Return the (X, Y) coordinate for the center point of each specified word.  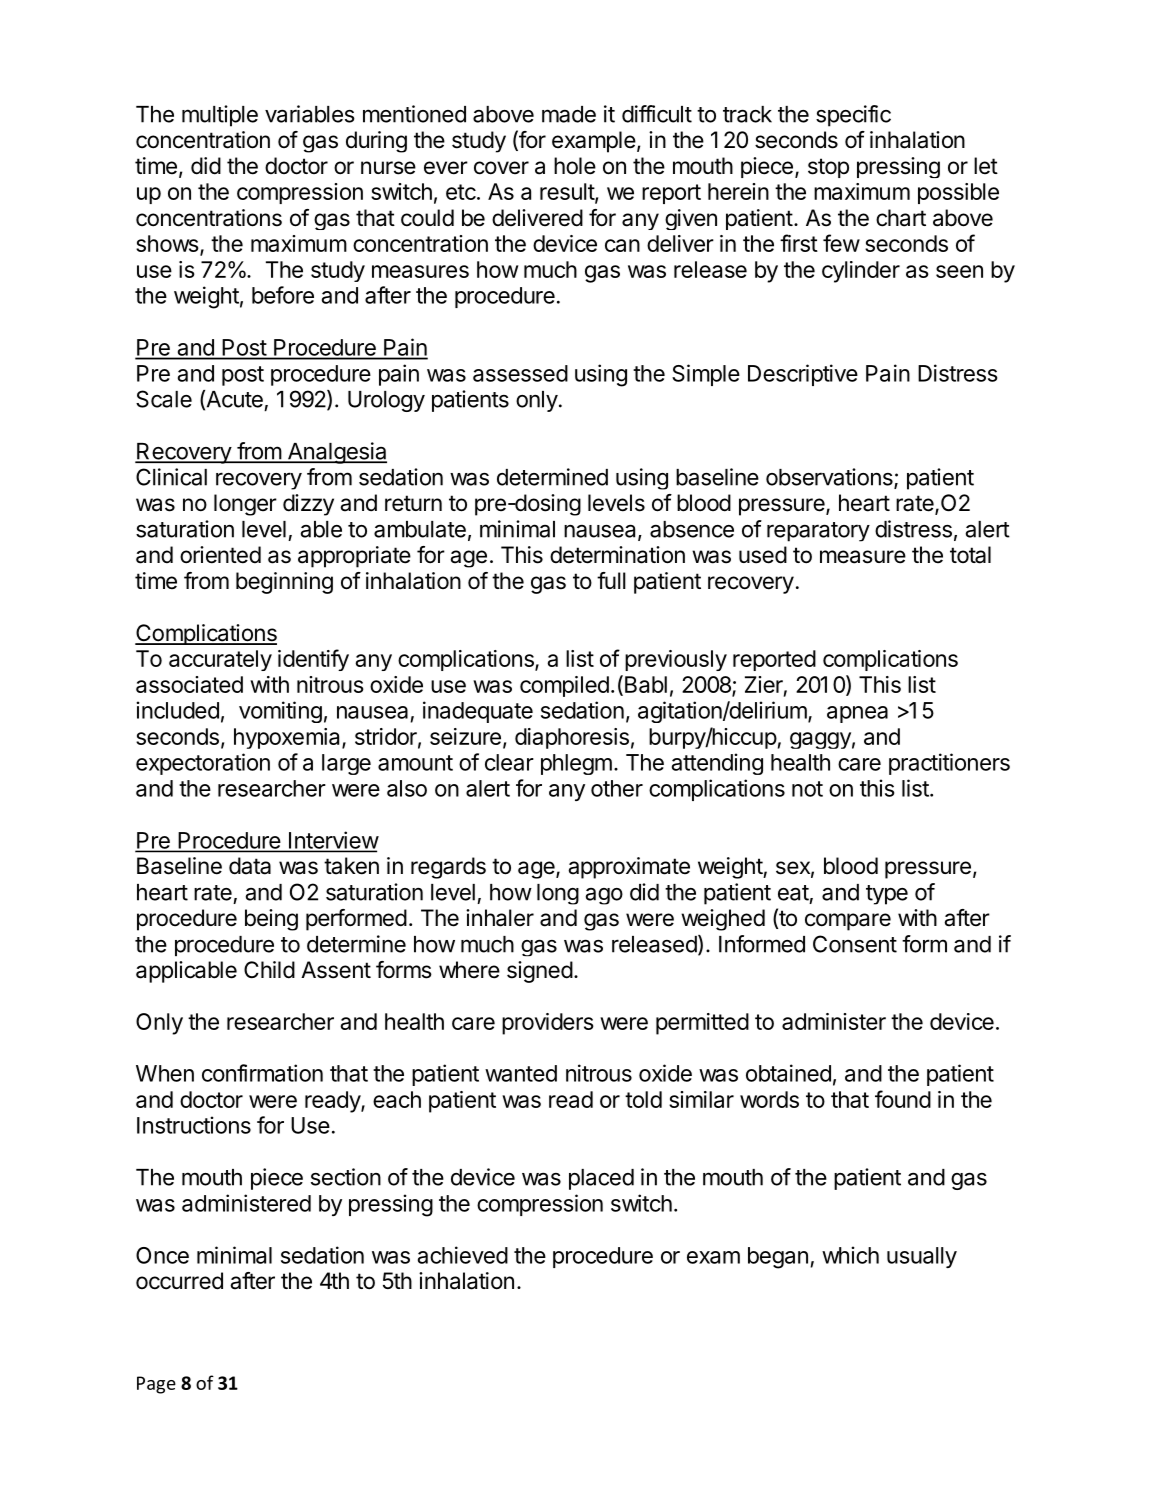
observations (830, 478)
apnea (857, 714)
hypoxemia (288, 738)
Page (156, 1385)
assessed (520, 373)
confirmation (262, 1073)
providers (548, 1024)
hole (575, 166)
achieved (463, 1255)
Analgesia (336, 453)
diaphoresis (572, 738)
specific (853, 116)
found (903, 1099)
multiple (220, 116)
